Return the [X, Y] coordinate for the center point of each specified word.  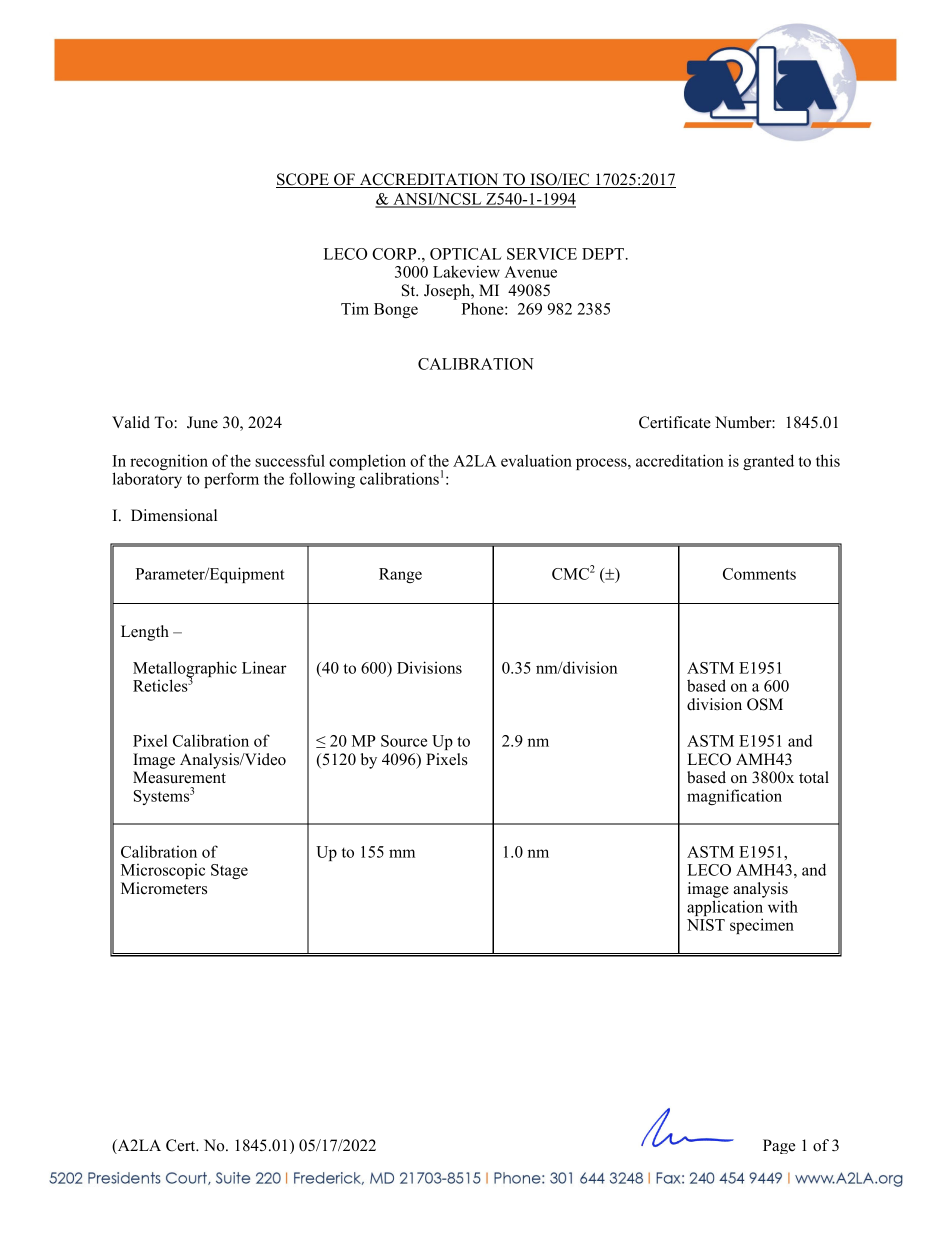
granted [768, 462]
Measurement [179, 777]
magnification [734, 797]
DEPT [604, 254]
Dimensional [174, 515]
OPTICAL [465, 254]
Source [404, 741]
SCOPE [303, 180]
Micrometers [164, 888]
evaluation [536, 460]
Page [779, 1146]
